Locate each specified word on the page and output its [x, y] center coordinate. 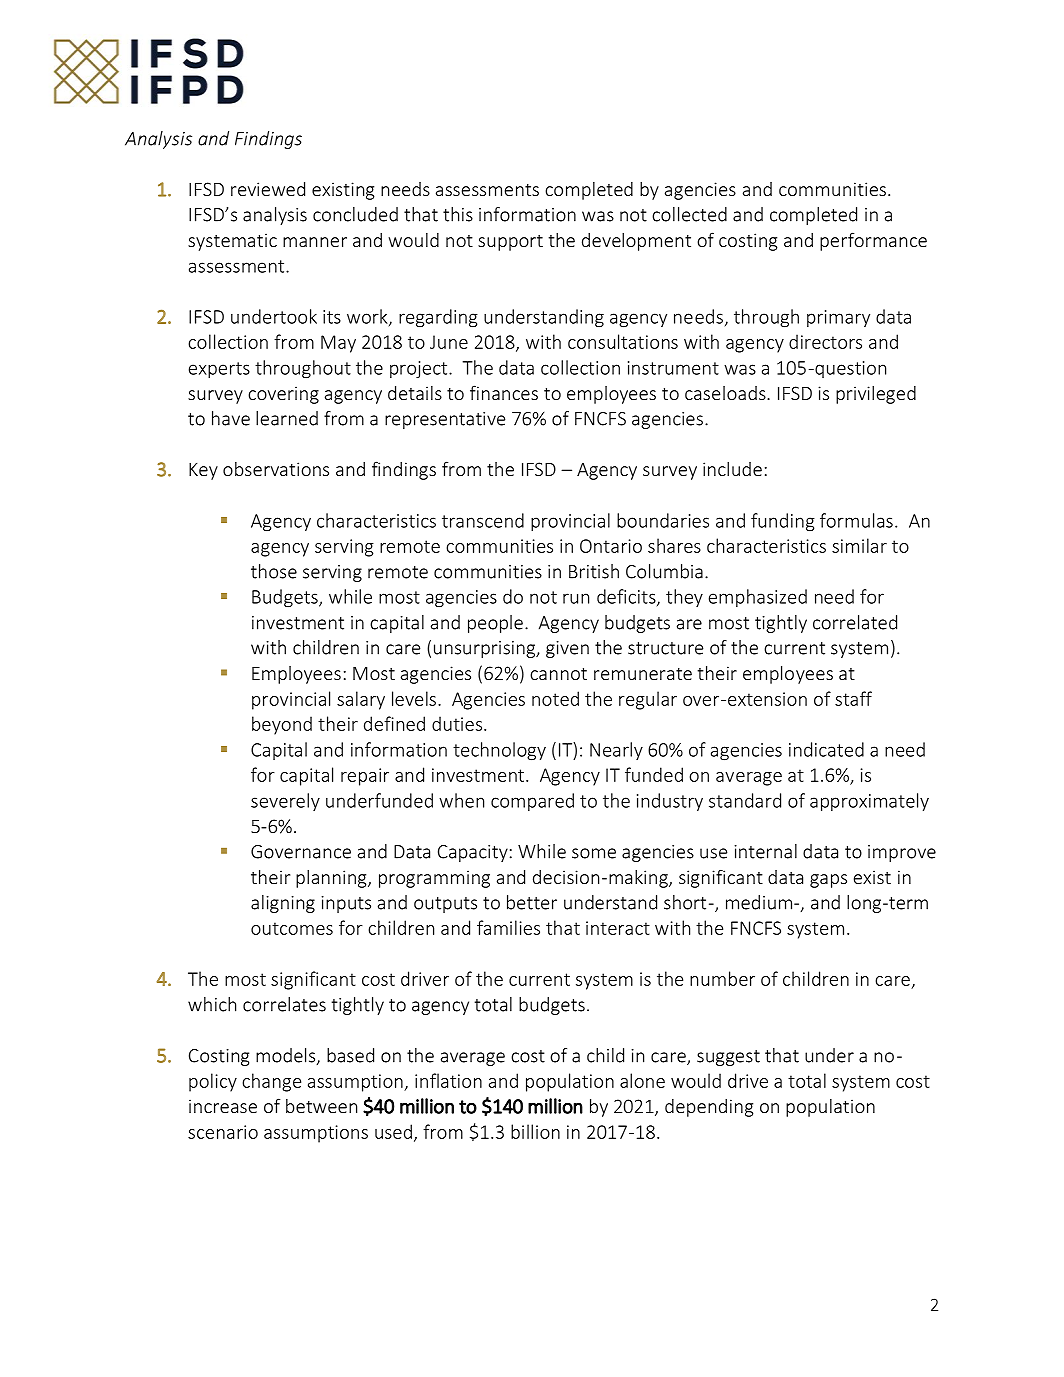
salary [361, 700]
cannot [558, 674]
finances [504, 392]
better [532, 902]
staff [853, 698]
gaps [828, 881]
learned [287, 418]
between [321, 1106]
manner [315, 242]
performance [873, 241]
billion [535, 1131]
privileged [876, 395]
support [510, 243]
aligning [283, 904]
